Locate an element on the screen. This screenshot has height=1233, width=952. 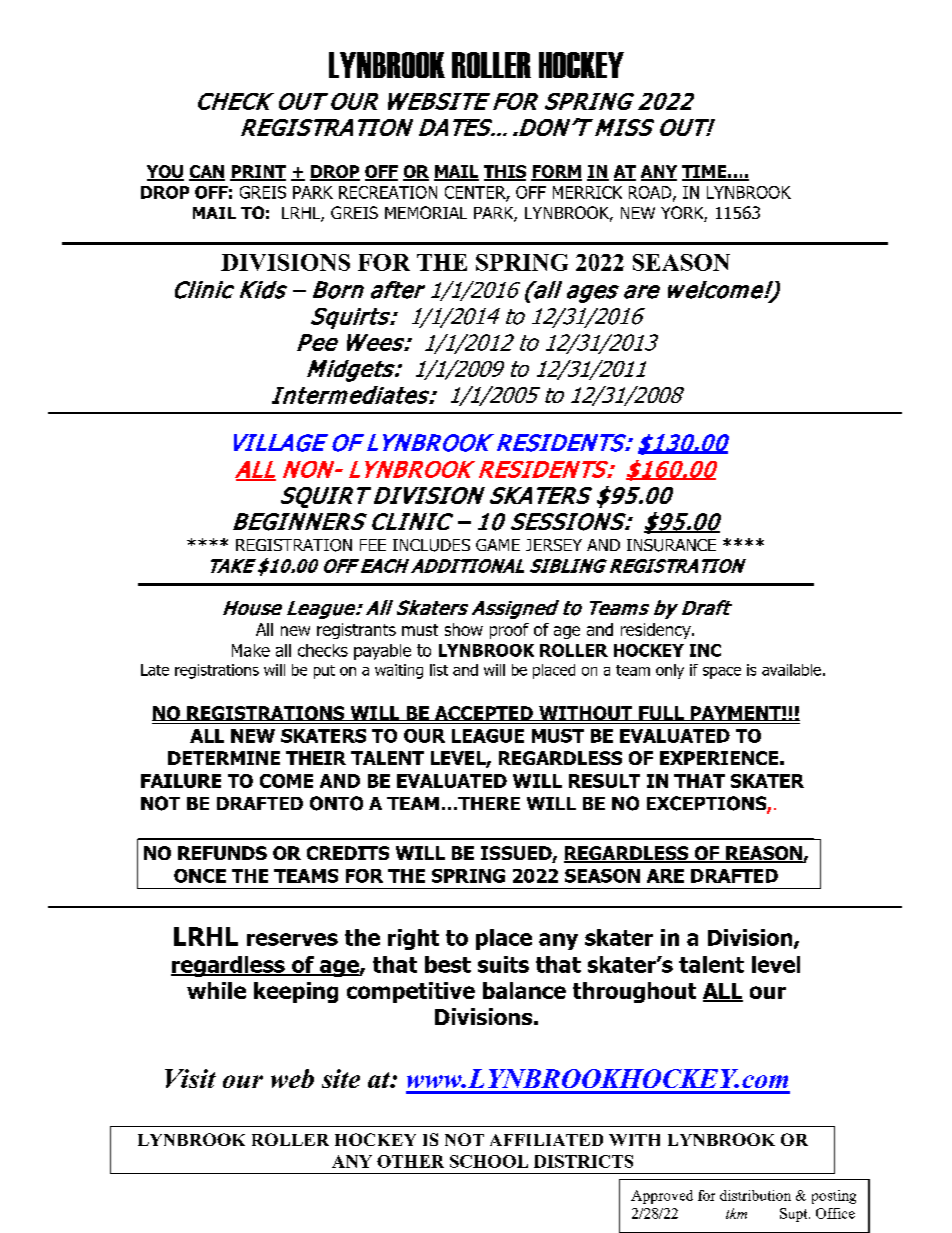
TIME is located at coordinates (705, 172).
